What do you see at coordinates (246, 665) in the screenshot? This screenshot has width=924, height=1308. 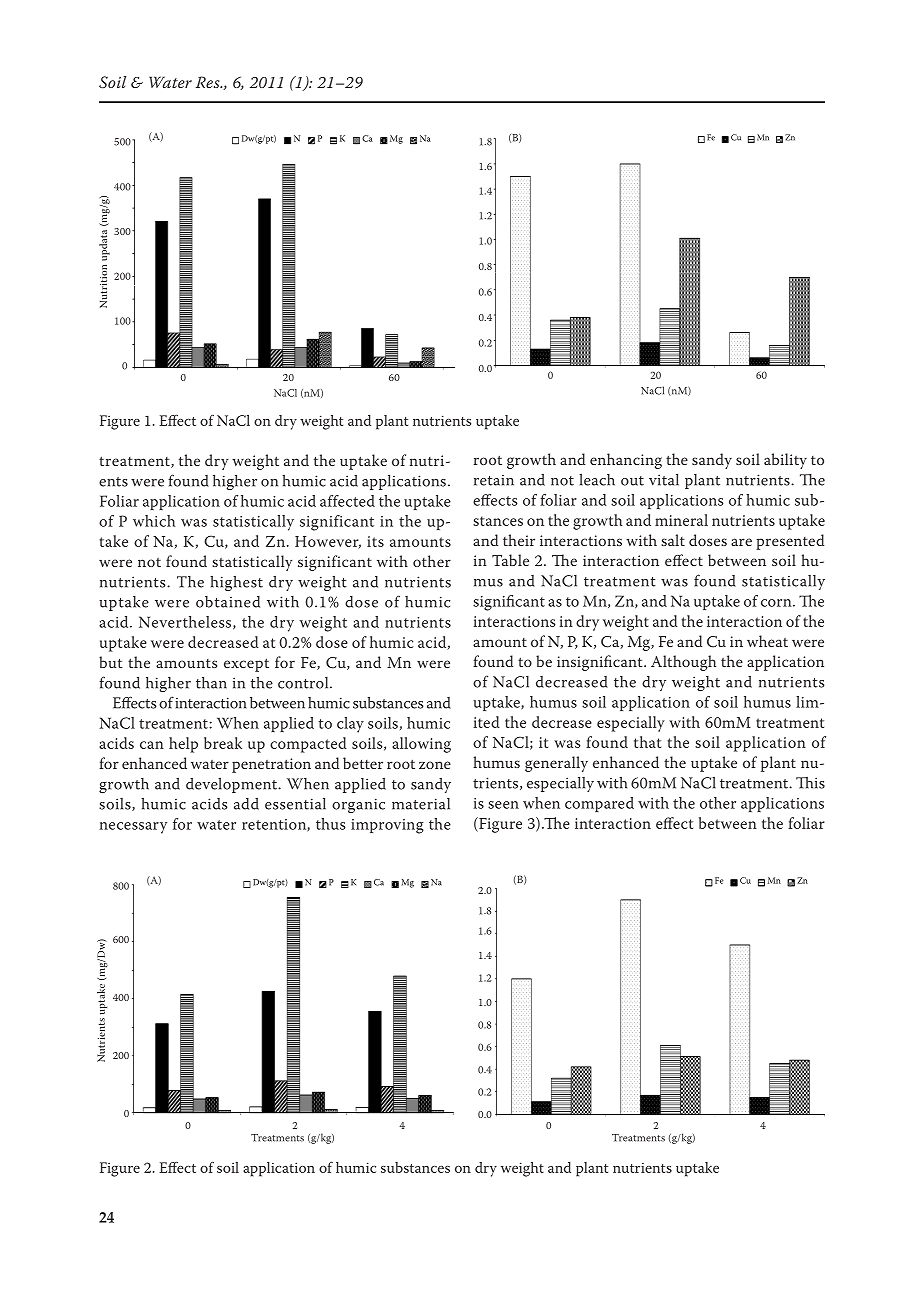 I see `except` at bounding box center [246, 665].
